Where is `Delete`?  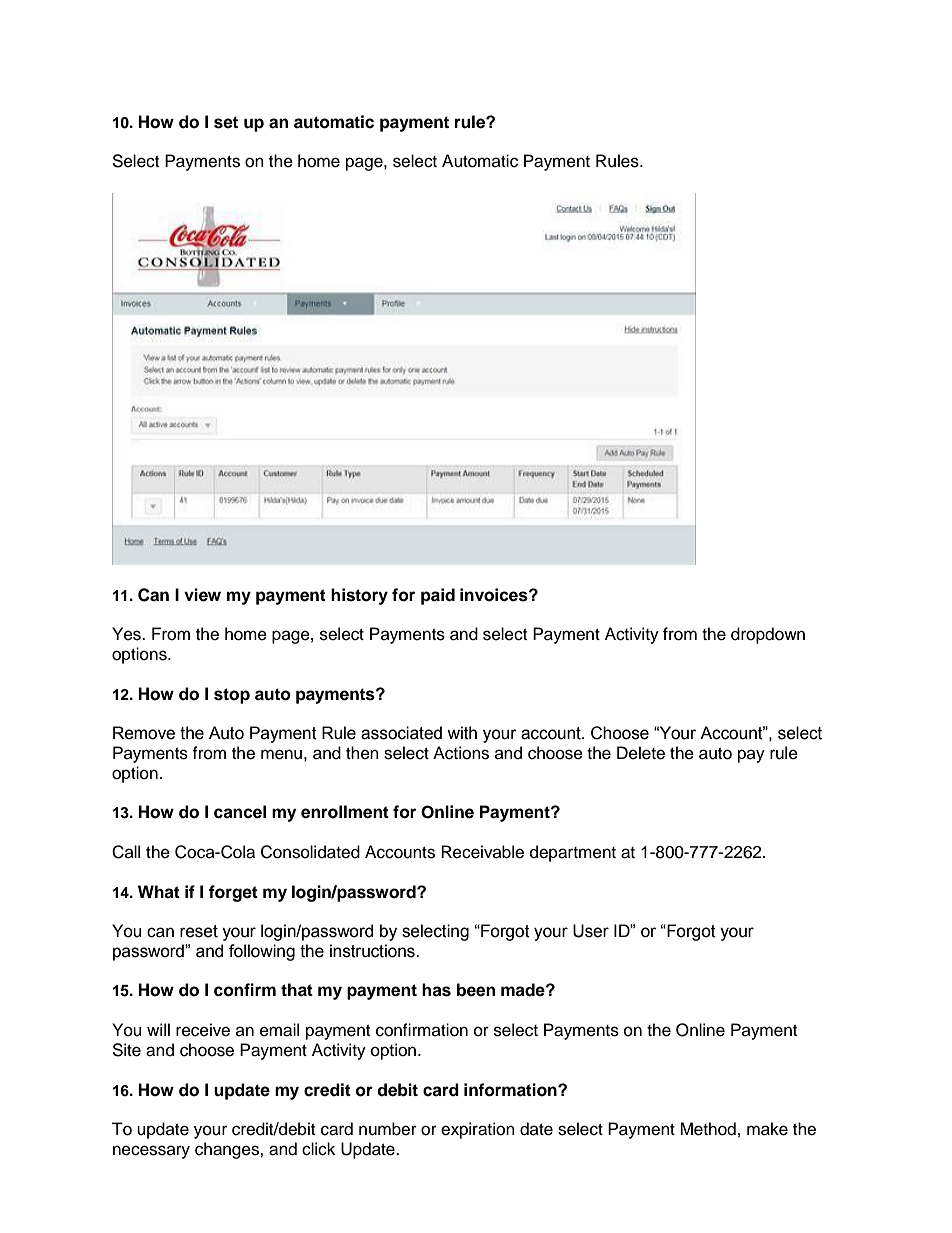
Delete is located at coordinates (641, 753).
